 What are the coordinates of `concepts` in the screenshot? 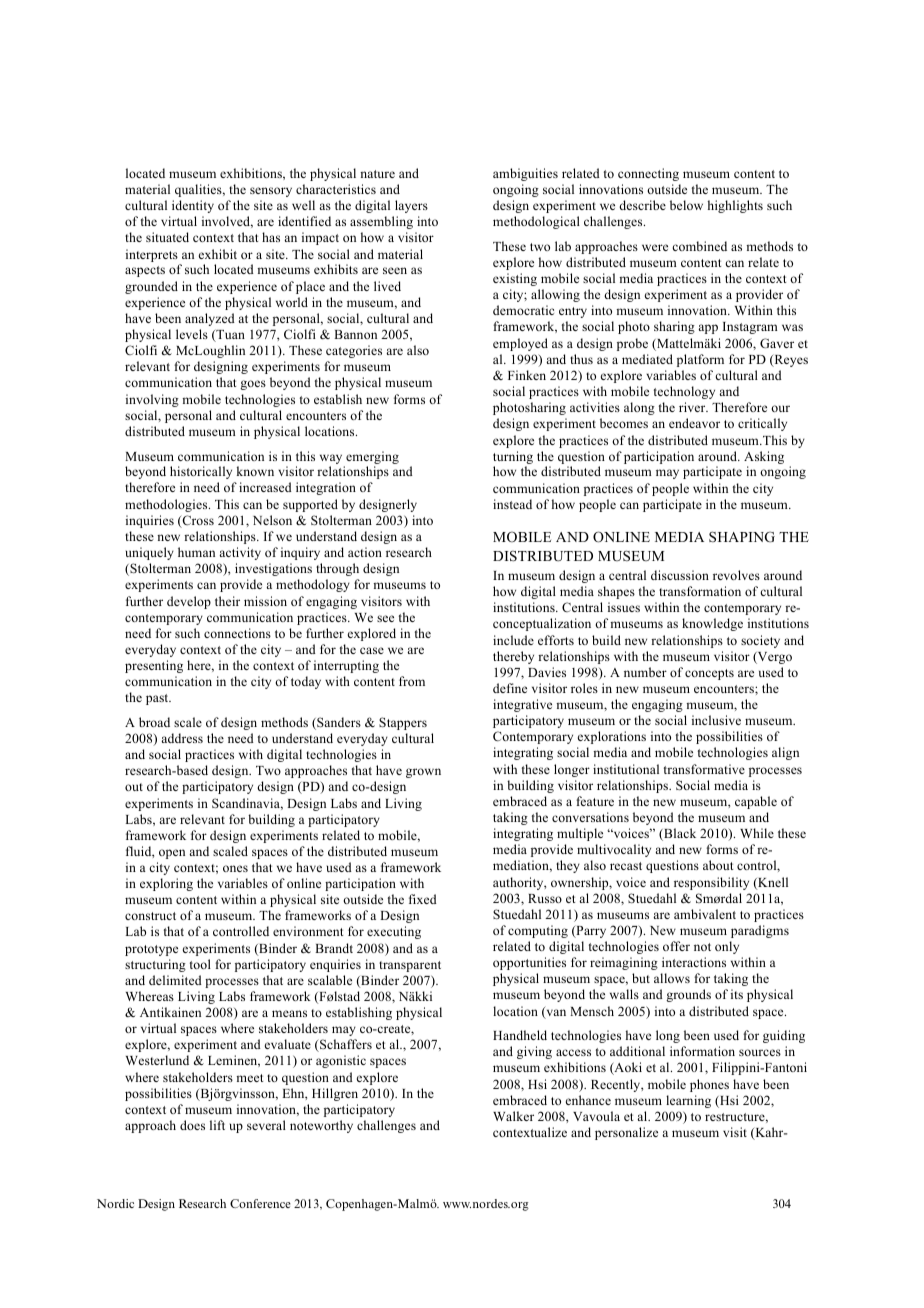 It's located at (709, 674).
